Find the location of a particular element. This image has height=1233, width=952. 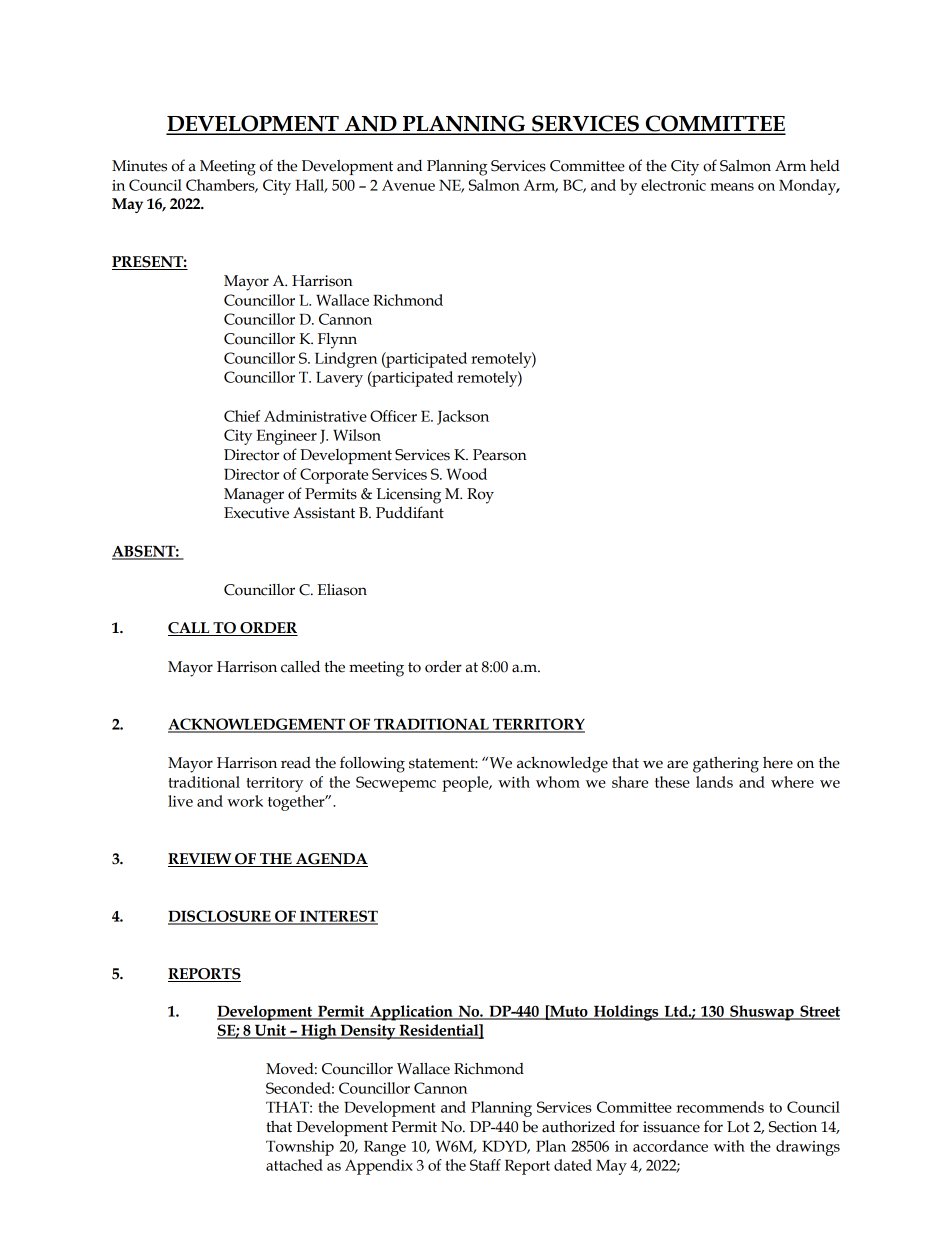

means is located at coordinates (732, 187).
